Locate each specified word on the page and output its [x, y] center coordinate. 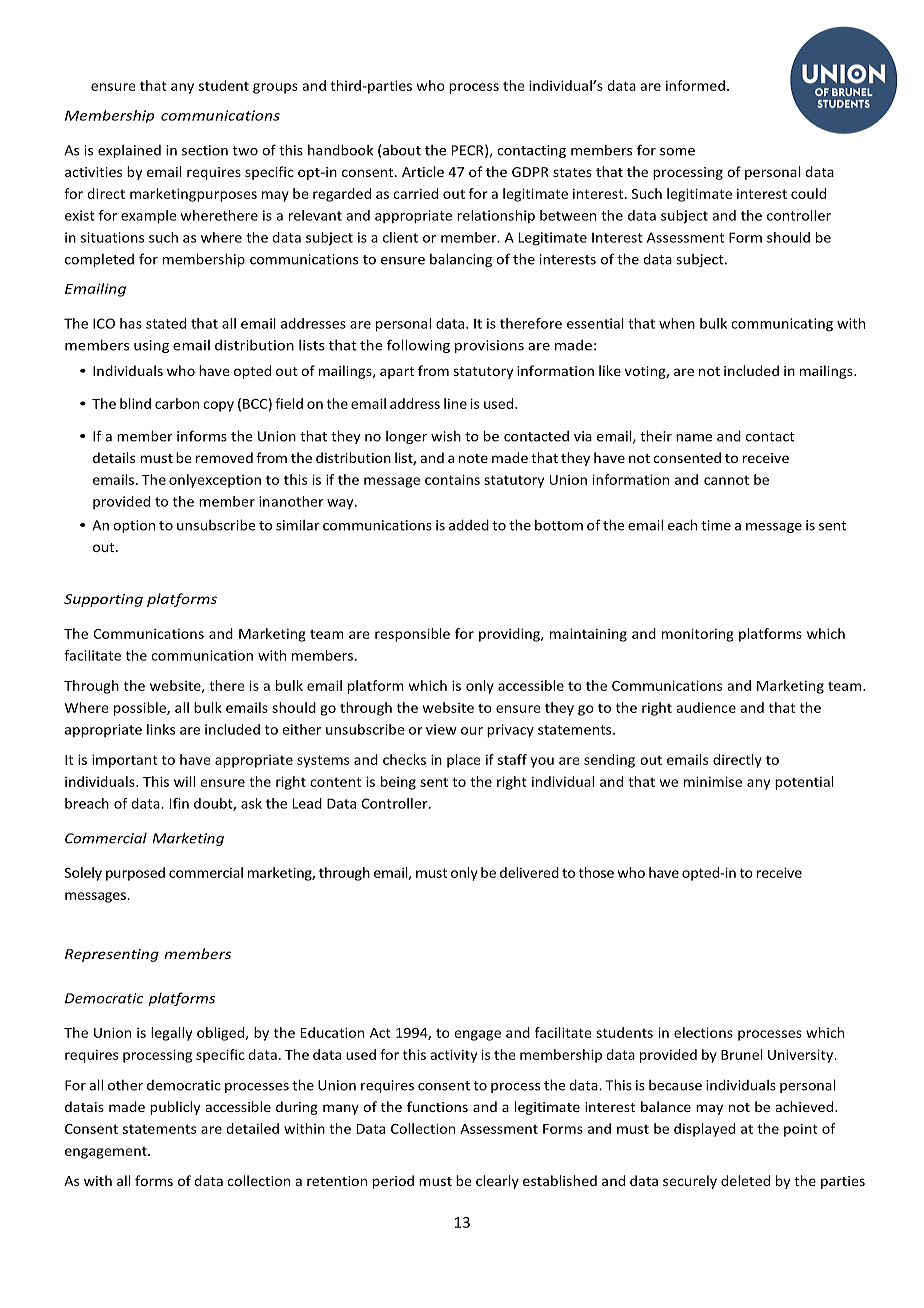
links [161, 729]
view [441, 729]
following [418, 346]
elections [703, 1032]
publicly [175, 1108]
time [716, 525]
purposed [135, 874]
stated [166, 323]
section [205, 150]
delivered [529, 872]
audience [706, 707]
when [677, 323]
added [469, 525]
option [134, 526]
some [677, 152]
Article [423, 171]
